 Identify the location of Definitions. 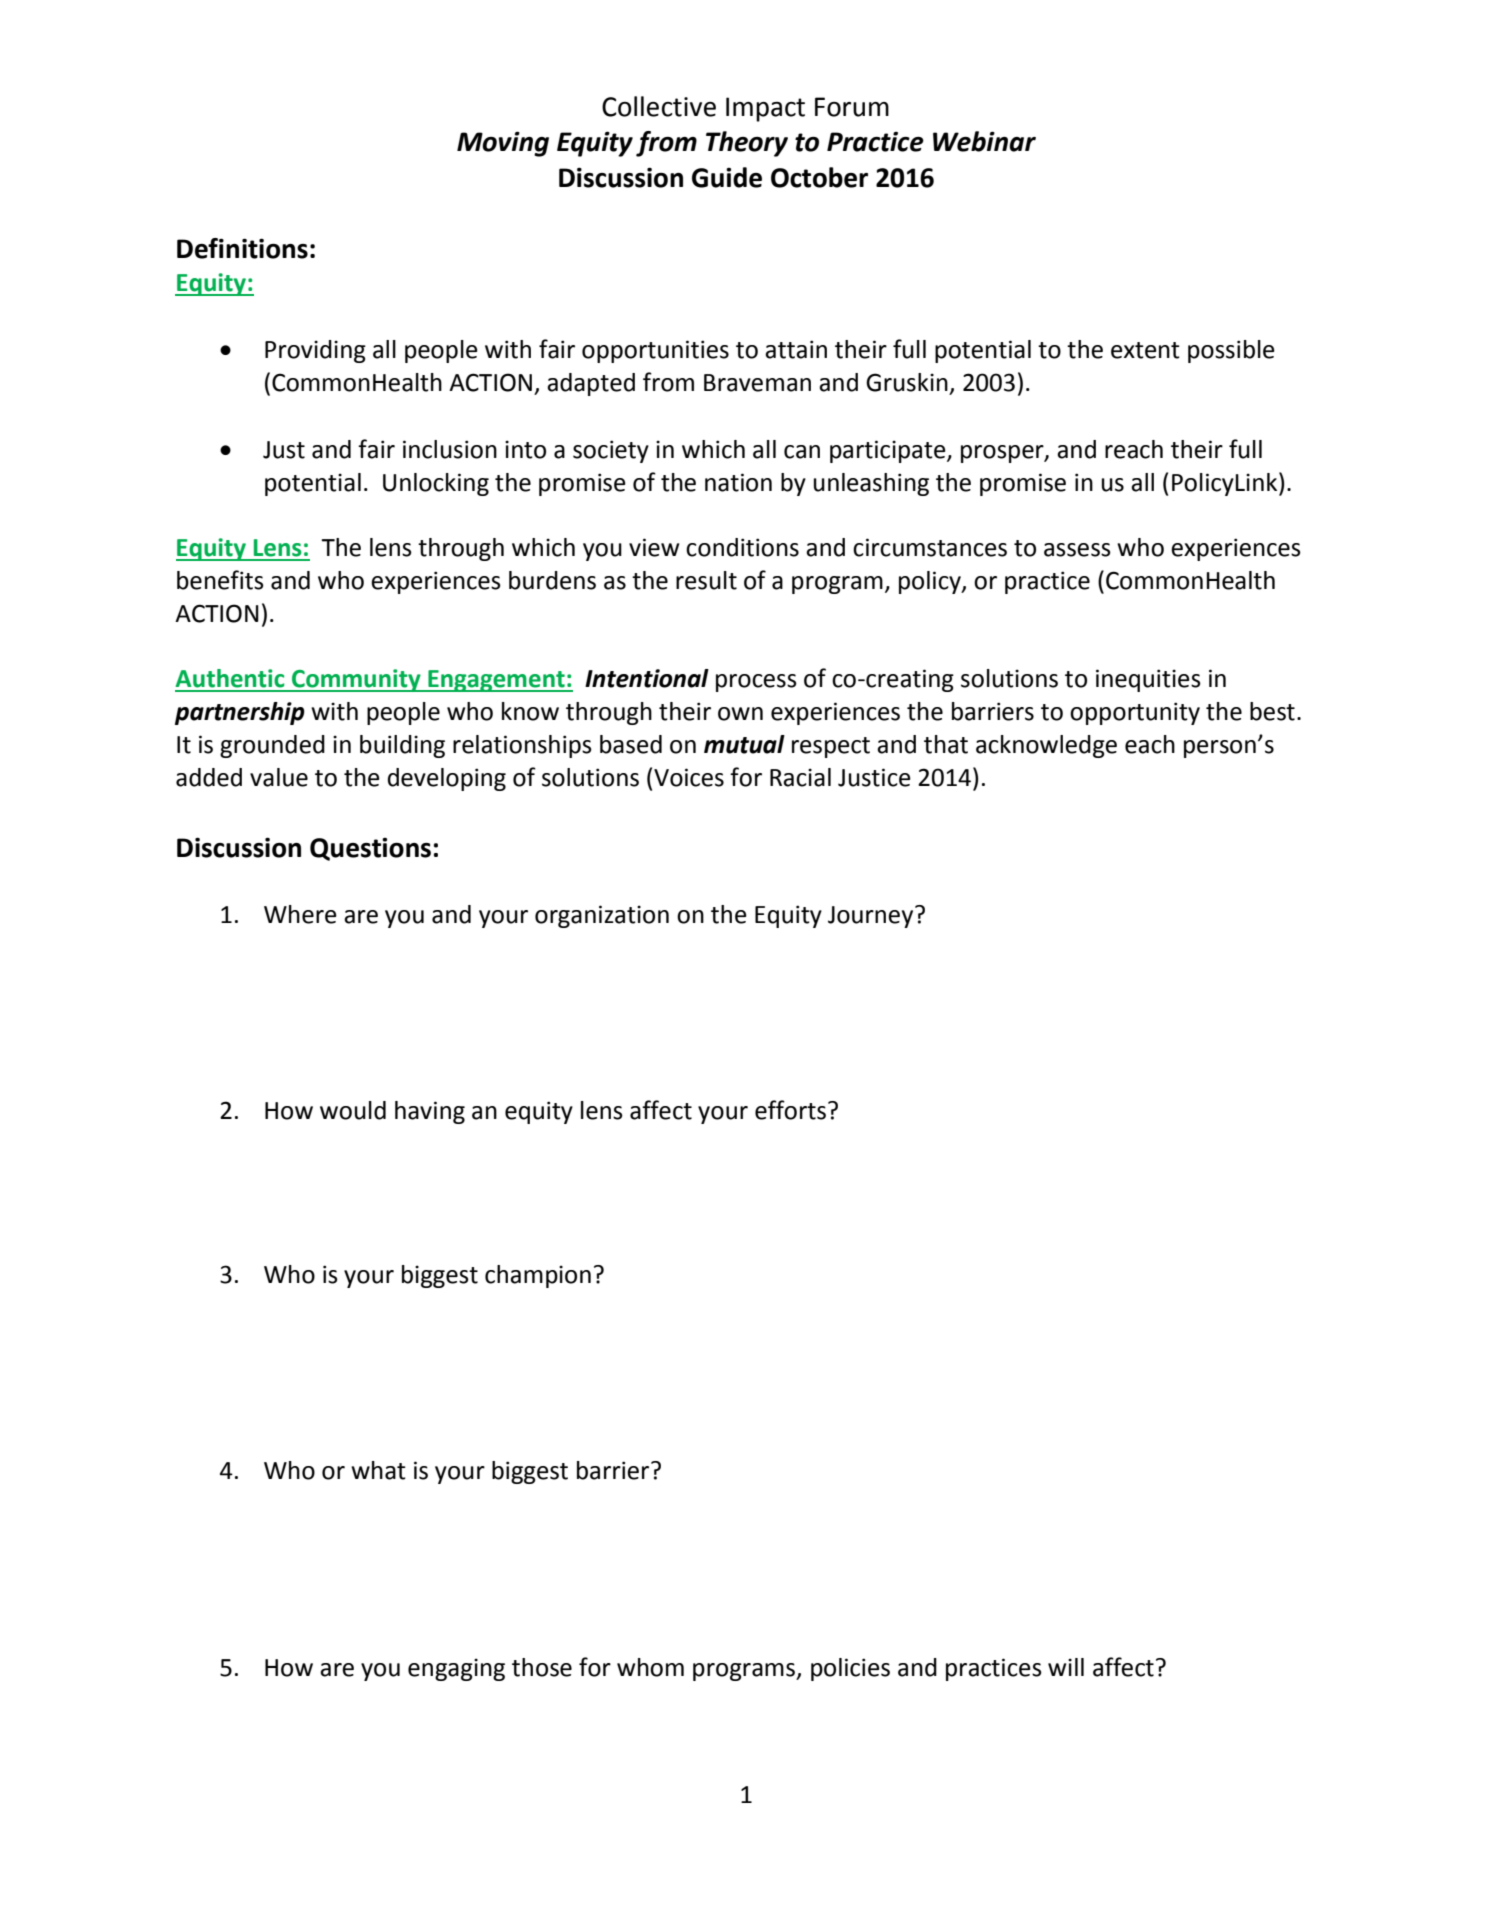
(242, 248).
